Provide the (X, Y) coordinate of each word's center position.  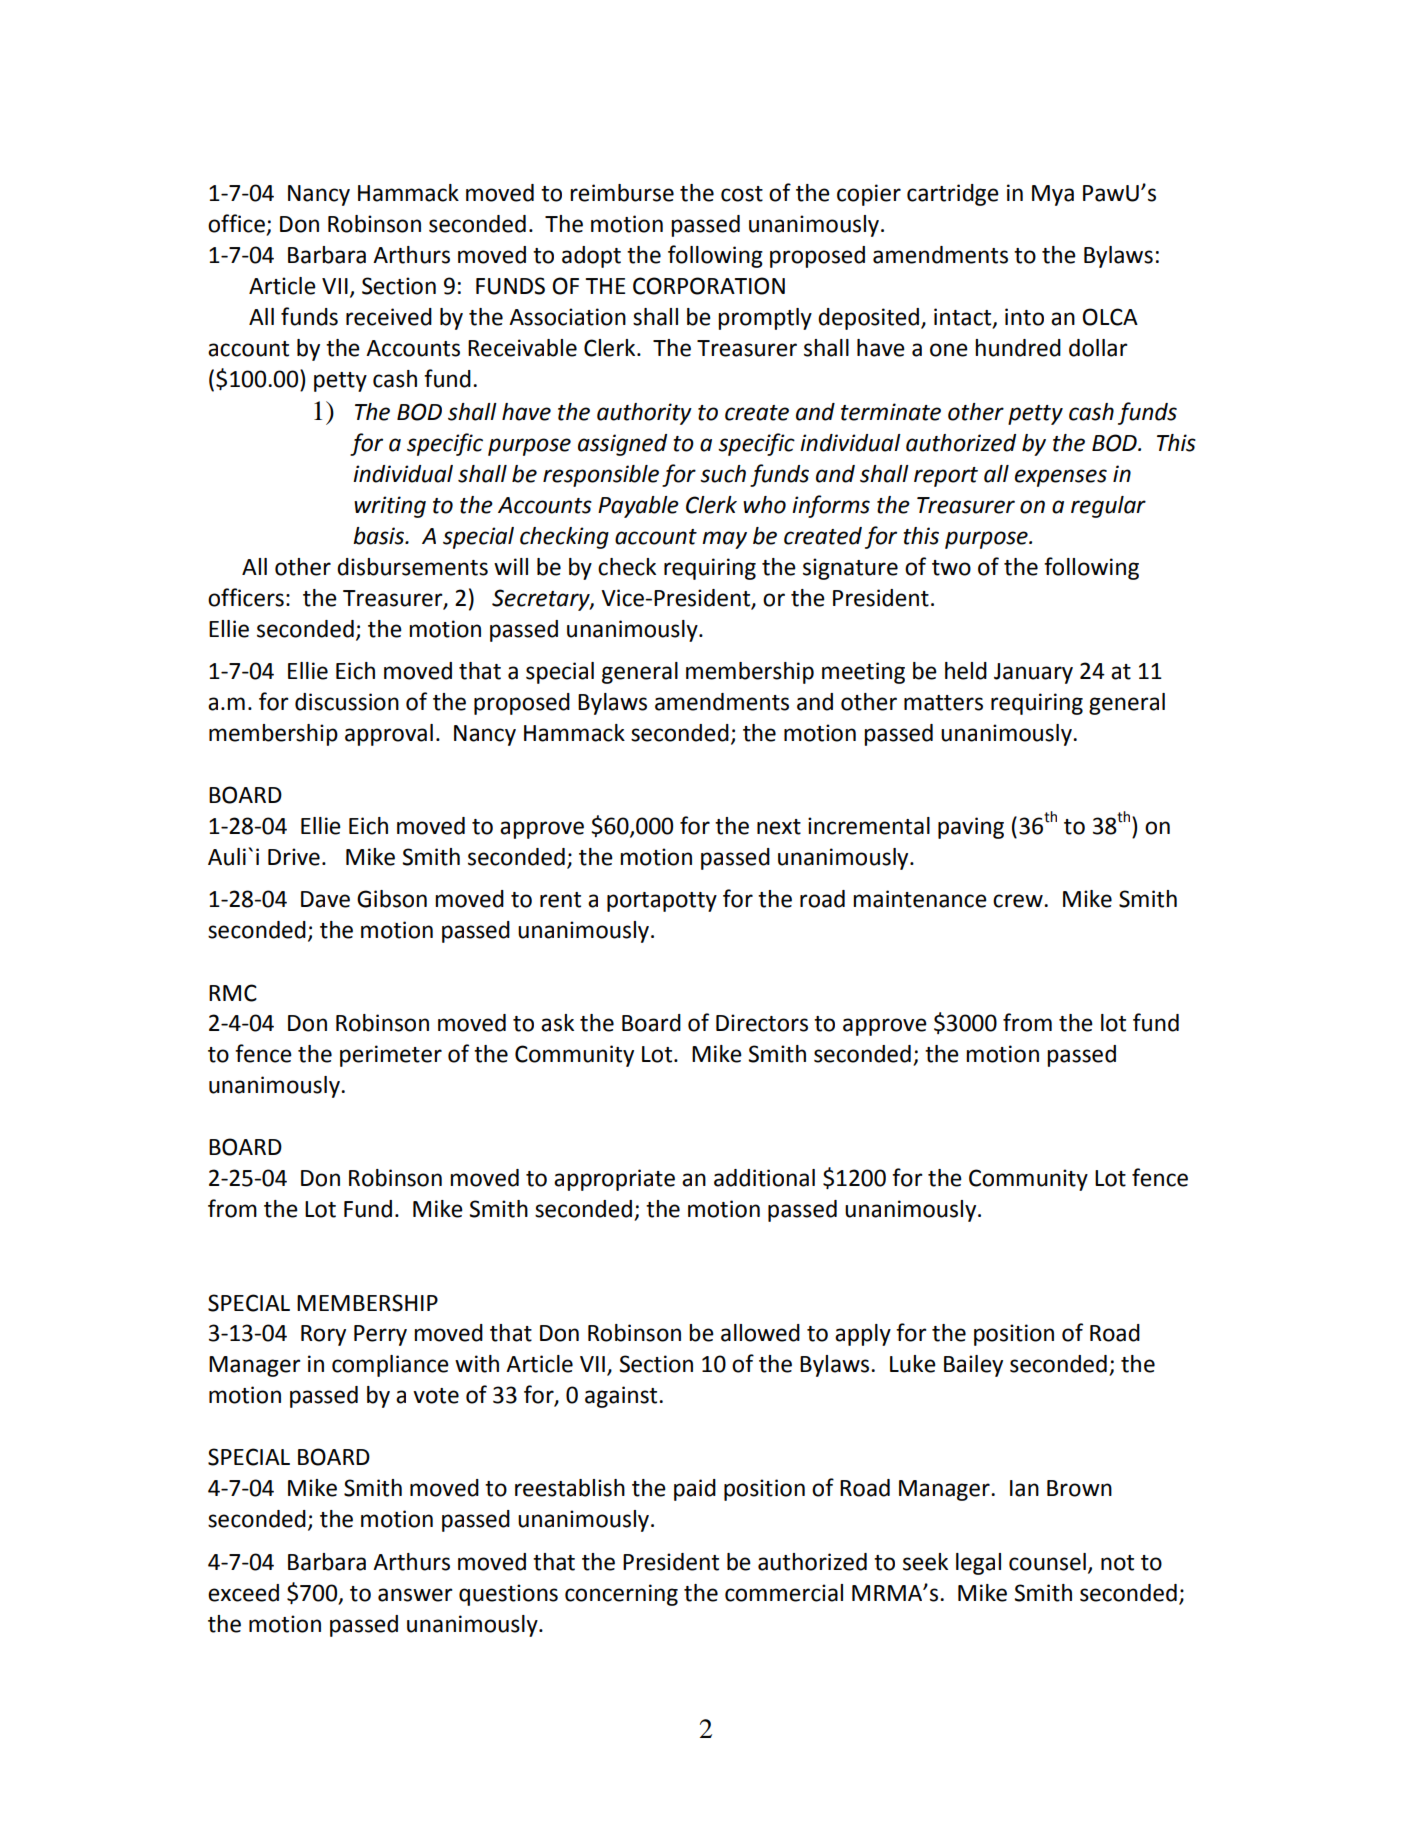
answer (415, 1595)
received (389, 317)
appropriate (614, 1180)
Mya (1053, 195)
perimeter (391, 1056)
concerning (621, 1595)
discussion (347, 702)
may (724, 540)
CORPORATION (709, 286)
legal (978, 1564)
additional (764, 1178)
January (1033, 673)
